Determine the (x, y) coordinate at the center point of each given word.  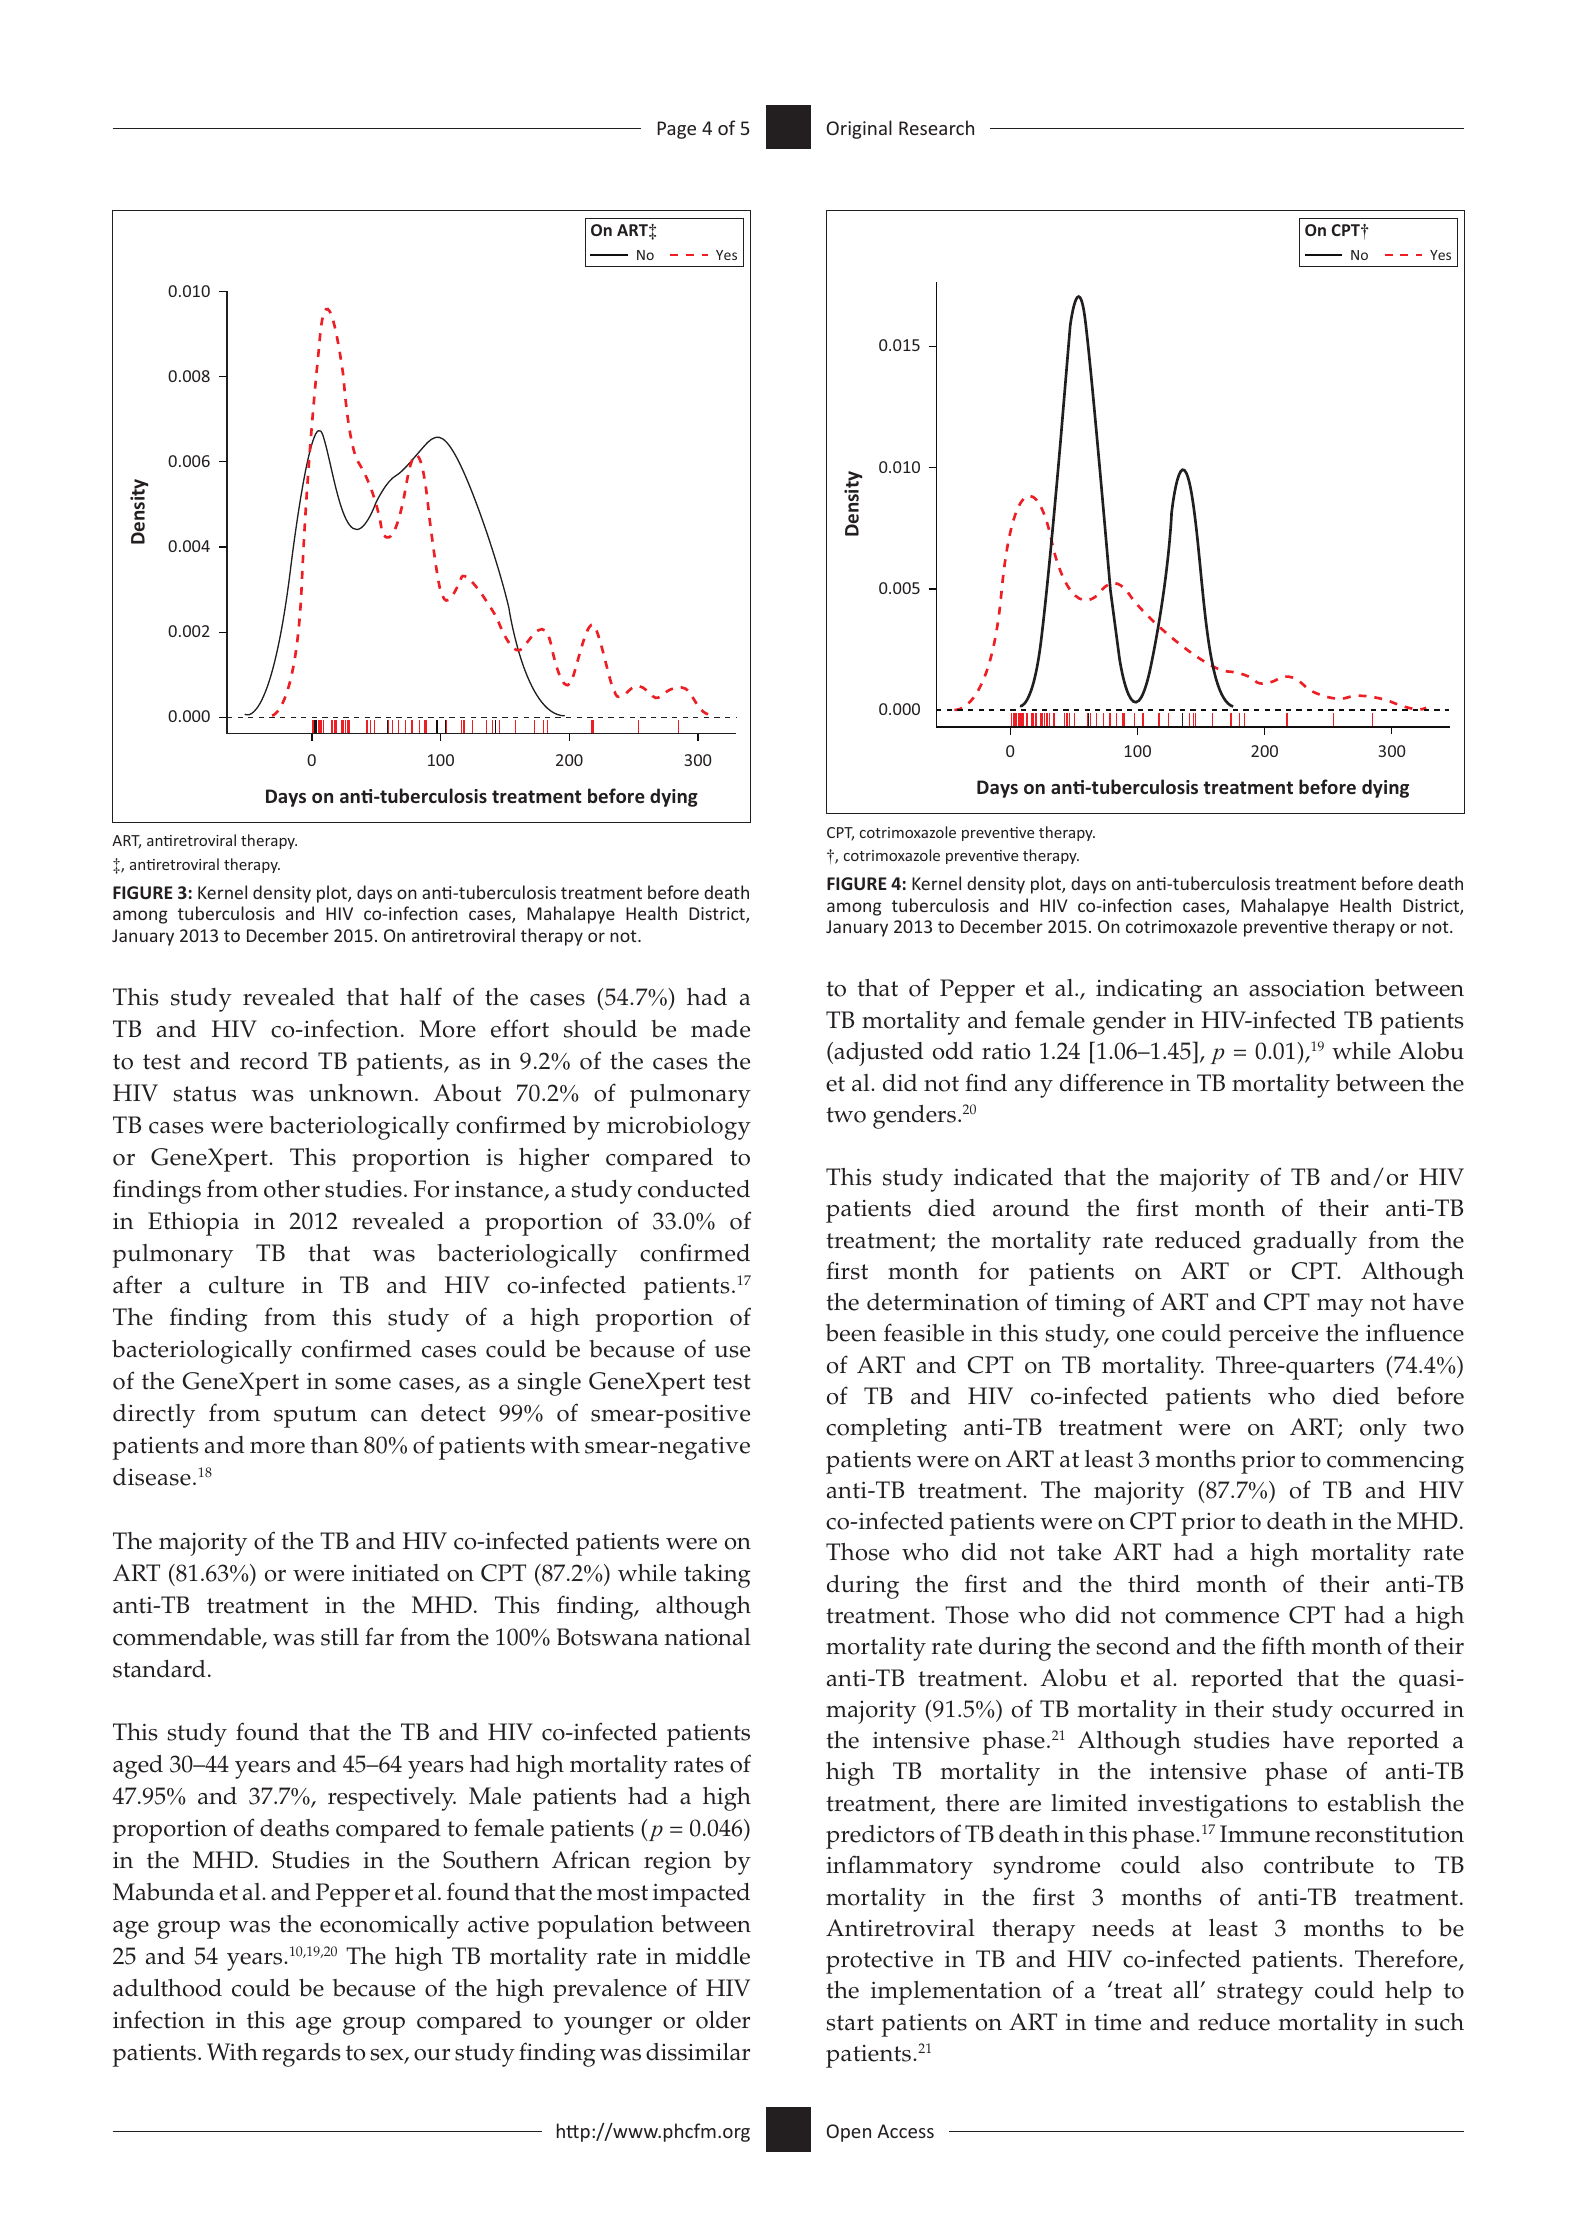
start (850, 2023)
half (421, 996)
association (1307, 988)
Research (936, 127)
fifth (1284, 1645)
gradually (1305, 1243)
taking (717, 1576)
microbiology (679, 1128)
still (340, 1637)
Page (676, 130)
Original (859, 129)
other (292, 1189)
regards (301, 2055)
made (720, 1029)
